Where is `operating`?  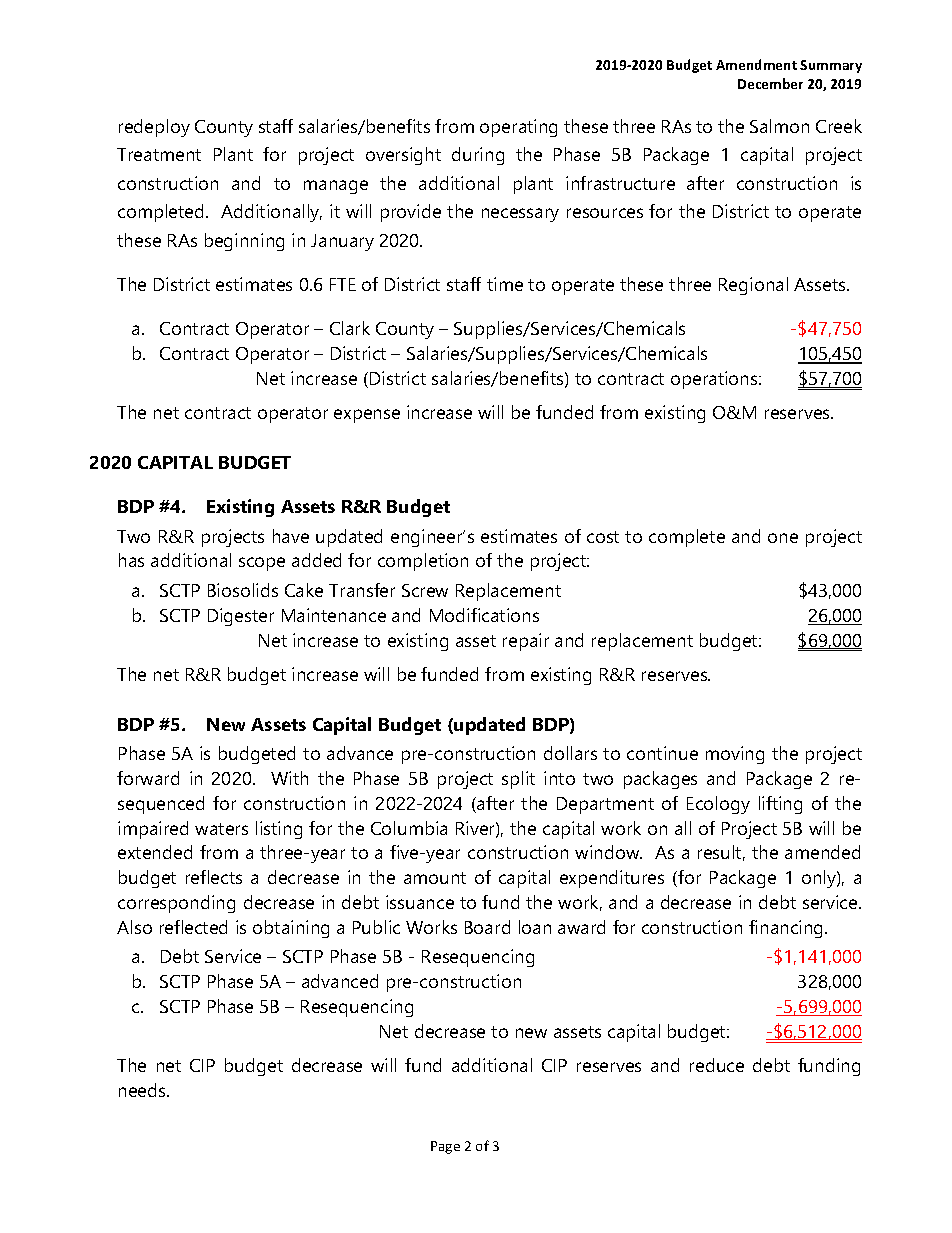
operating is located at coordinates (518, 128).
